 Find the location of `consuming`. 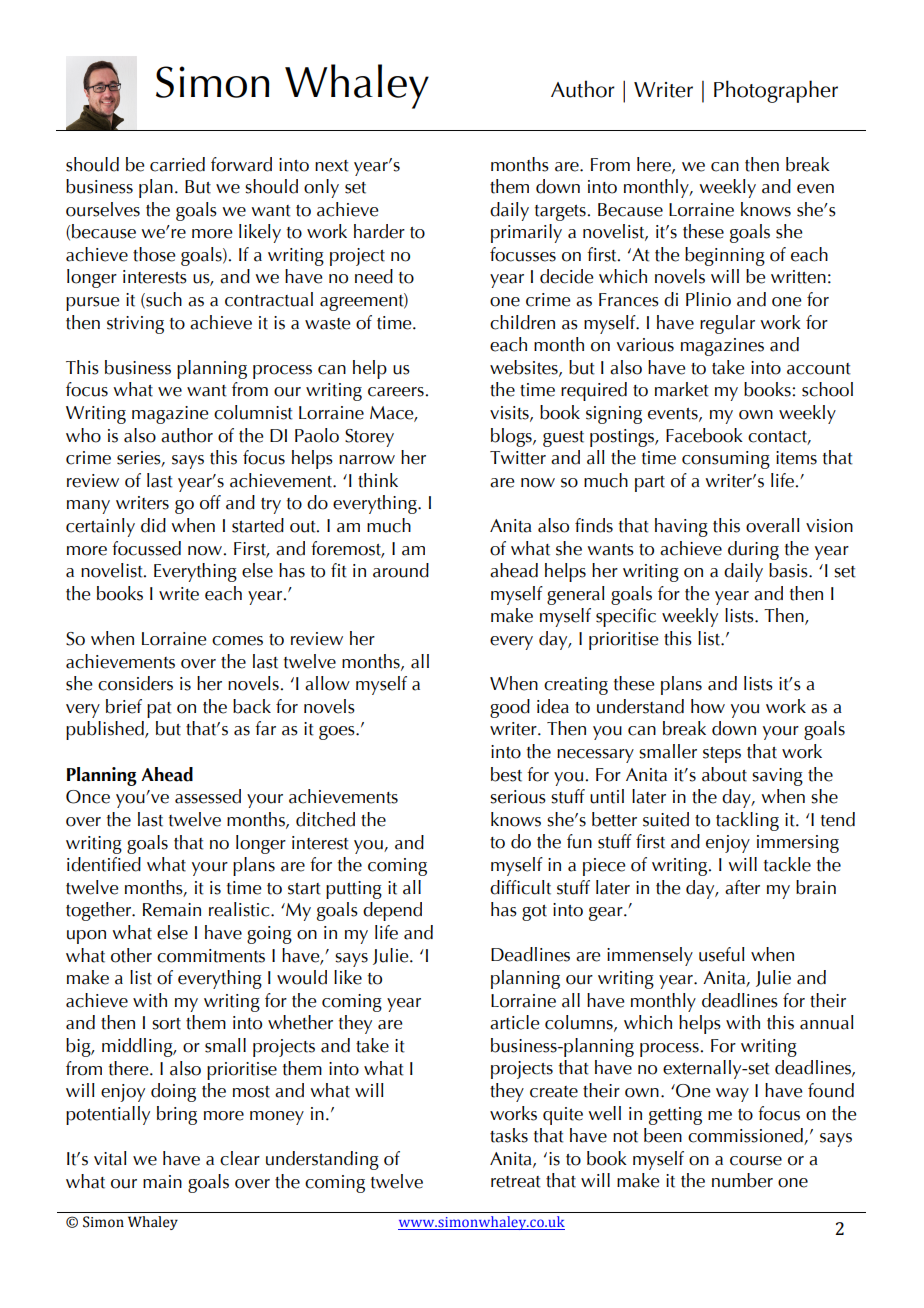

consuming is located at coordinates (726, 460).
